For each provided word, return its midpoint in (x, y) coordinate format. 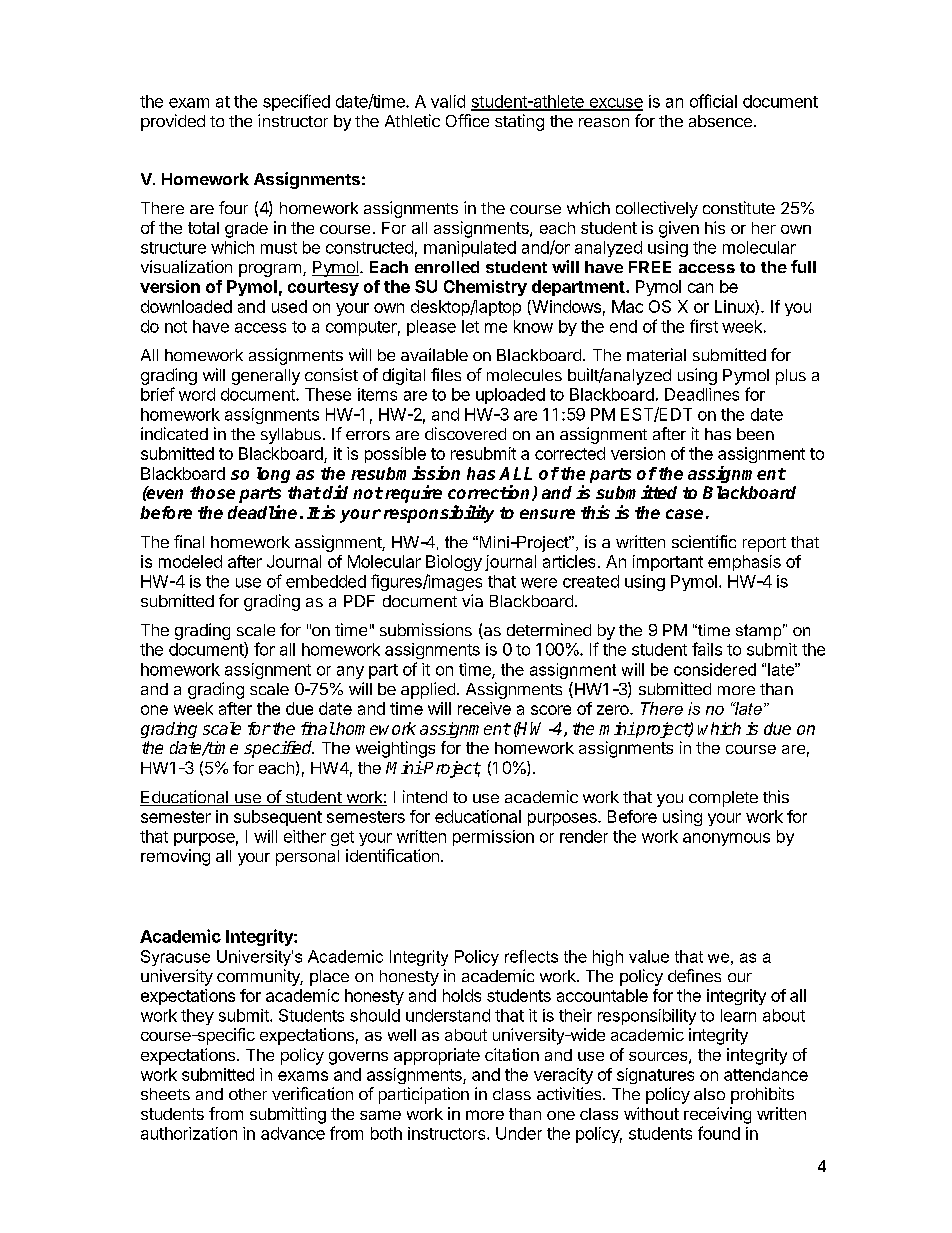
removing (175, 857)
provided (173, 122)
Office (467, 120)
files (446, 374)
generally (266, 377)
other (248, 1094)
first (704, 326)
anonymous (726, 839)
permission (493, 838)
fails (707, 649)
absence (720, 121)
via (472, 600)
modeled (190, 561)
